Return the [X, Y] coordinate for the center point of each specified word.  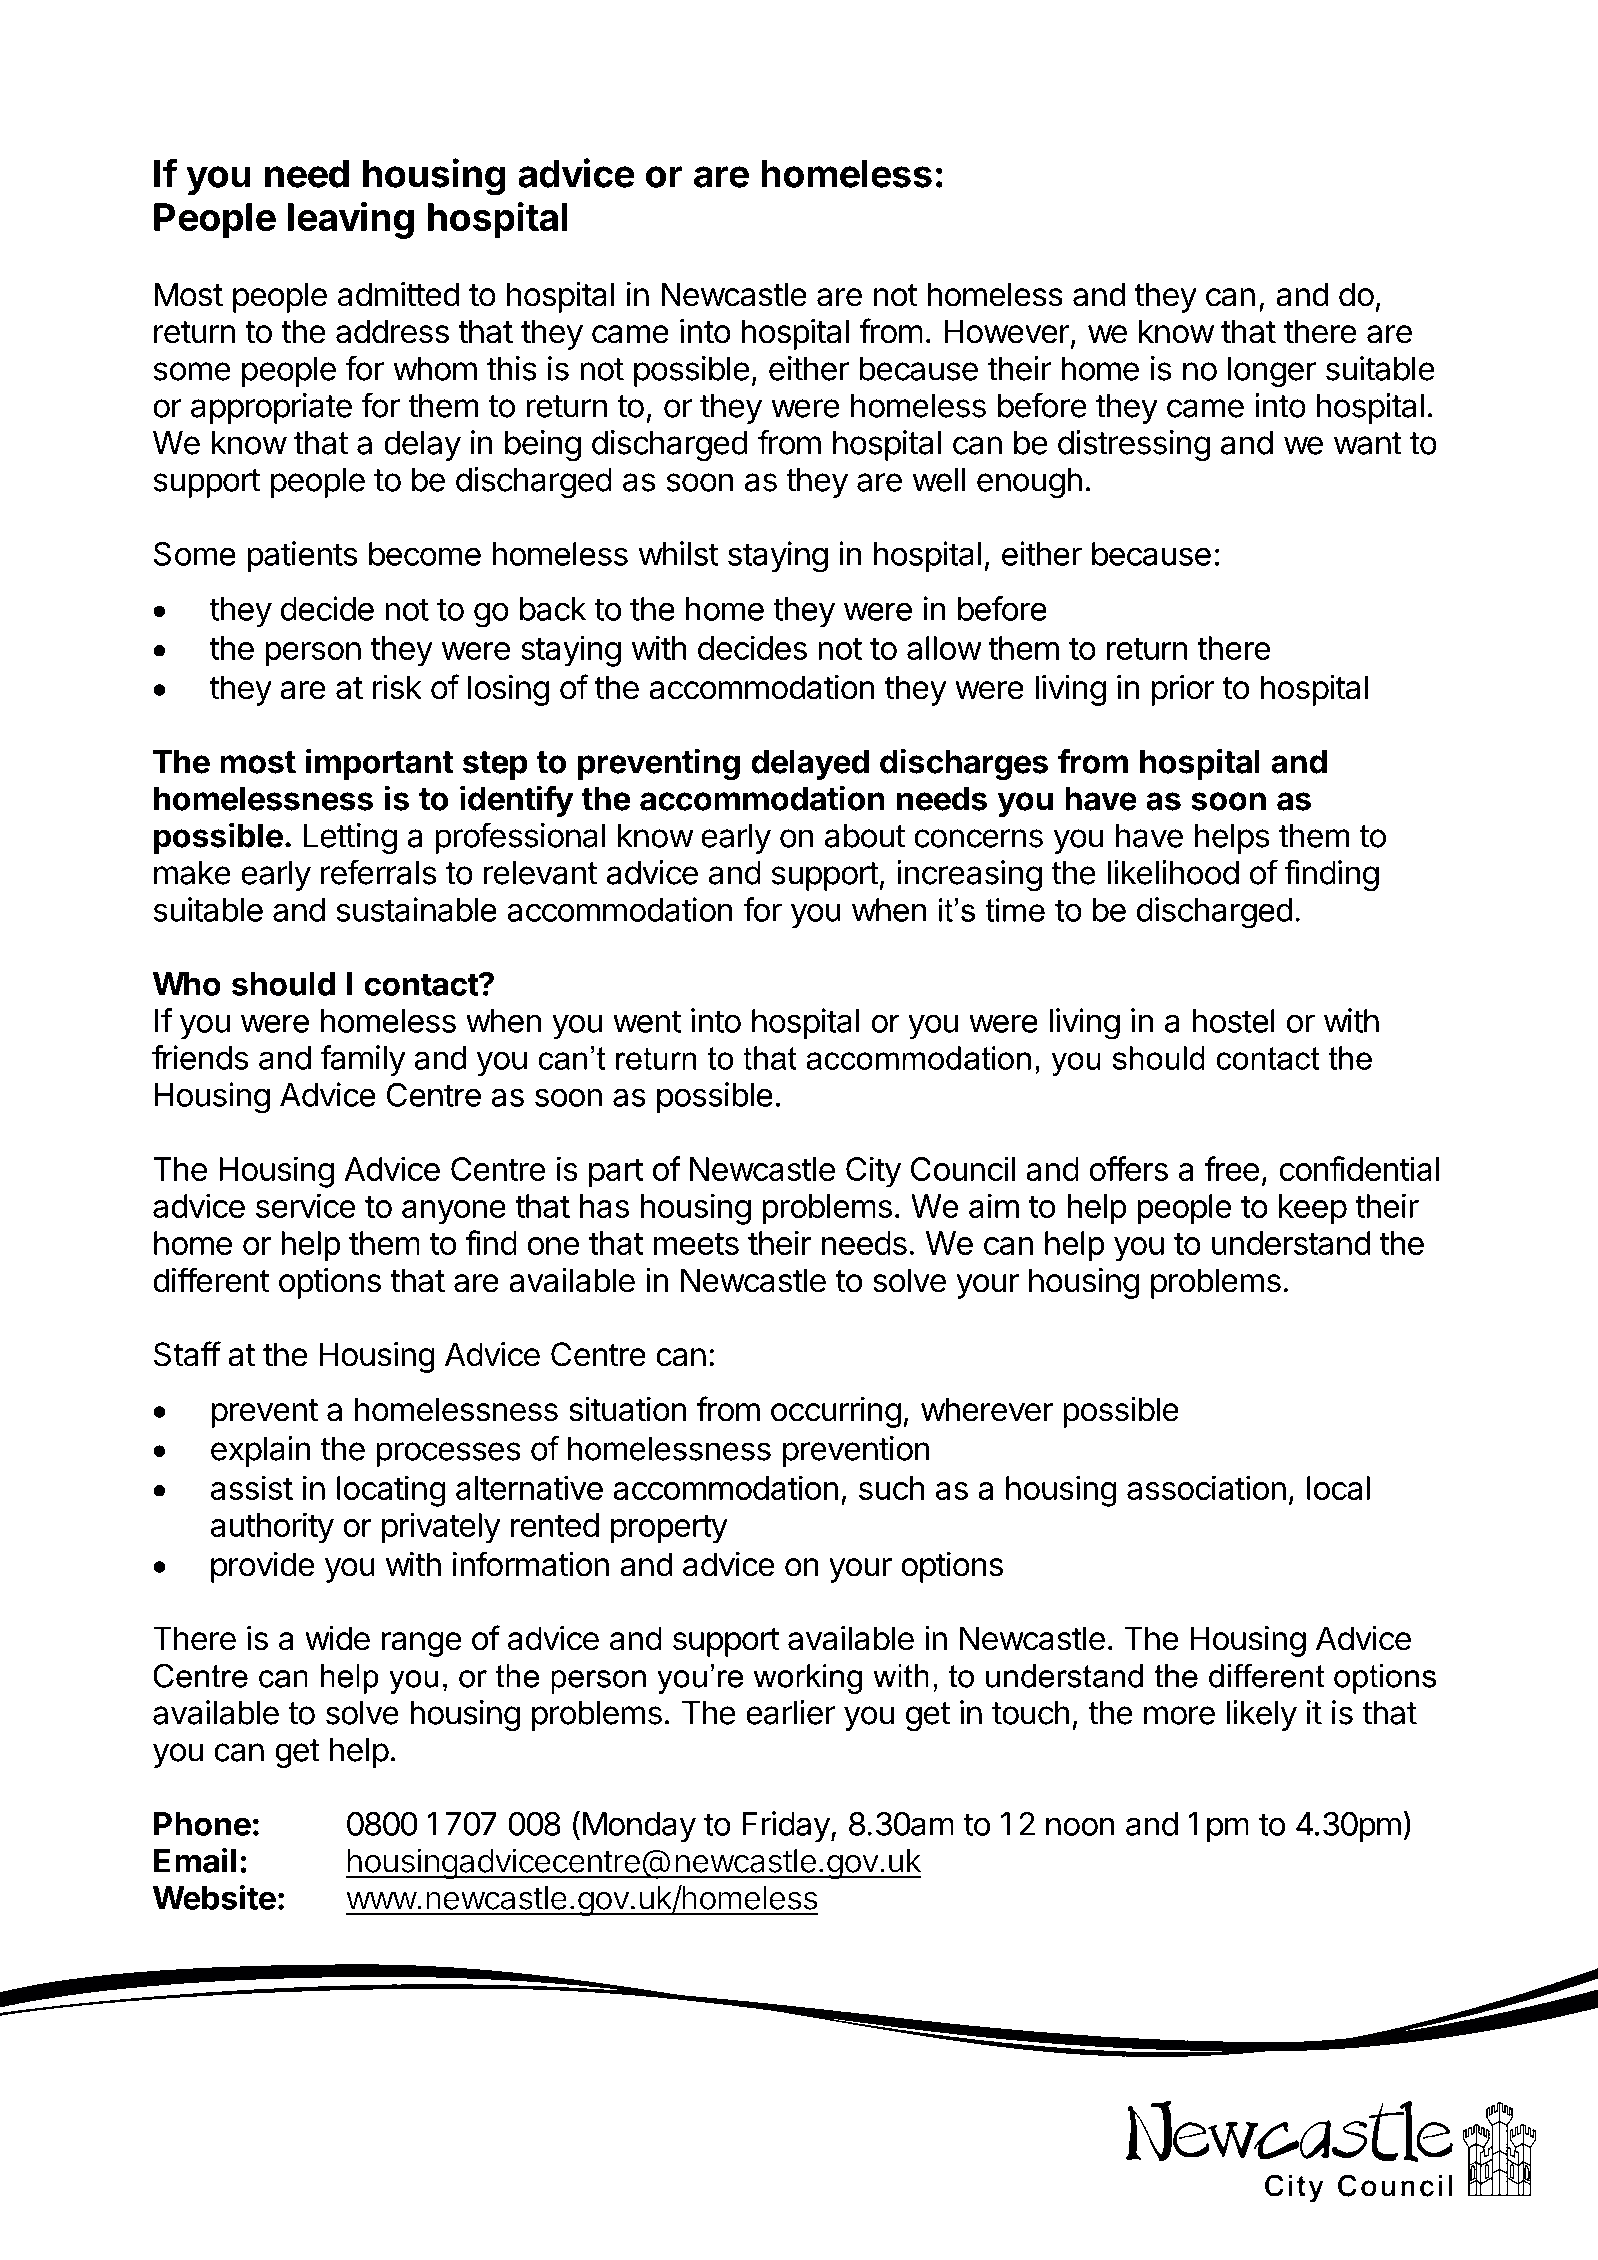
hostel [1233, 1021]
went [647, 1021]
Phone [202, 1824]
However [1007, 331]
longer [1272, 372]
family [363, 1060]
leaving [351, 220]
